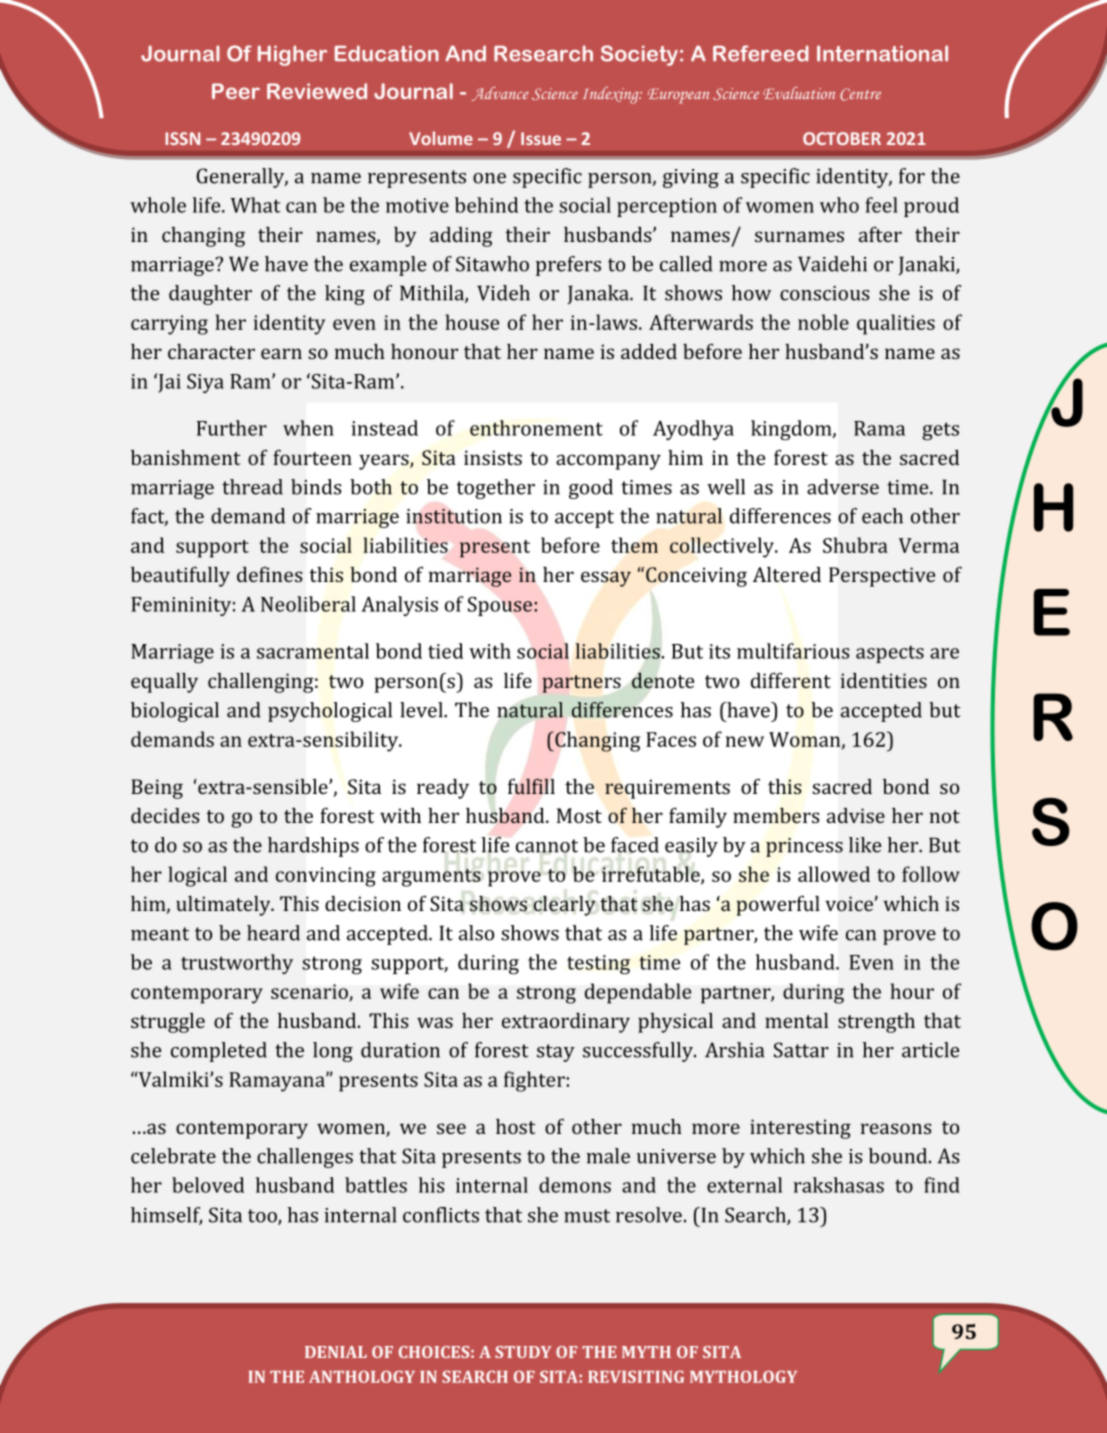 Image resolution: width=1107 pixels, height=1433 pixels. Describe the element at coordinates (564, 906) in the document. I see `clearly` at that location.
